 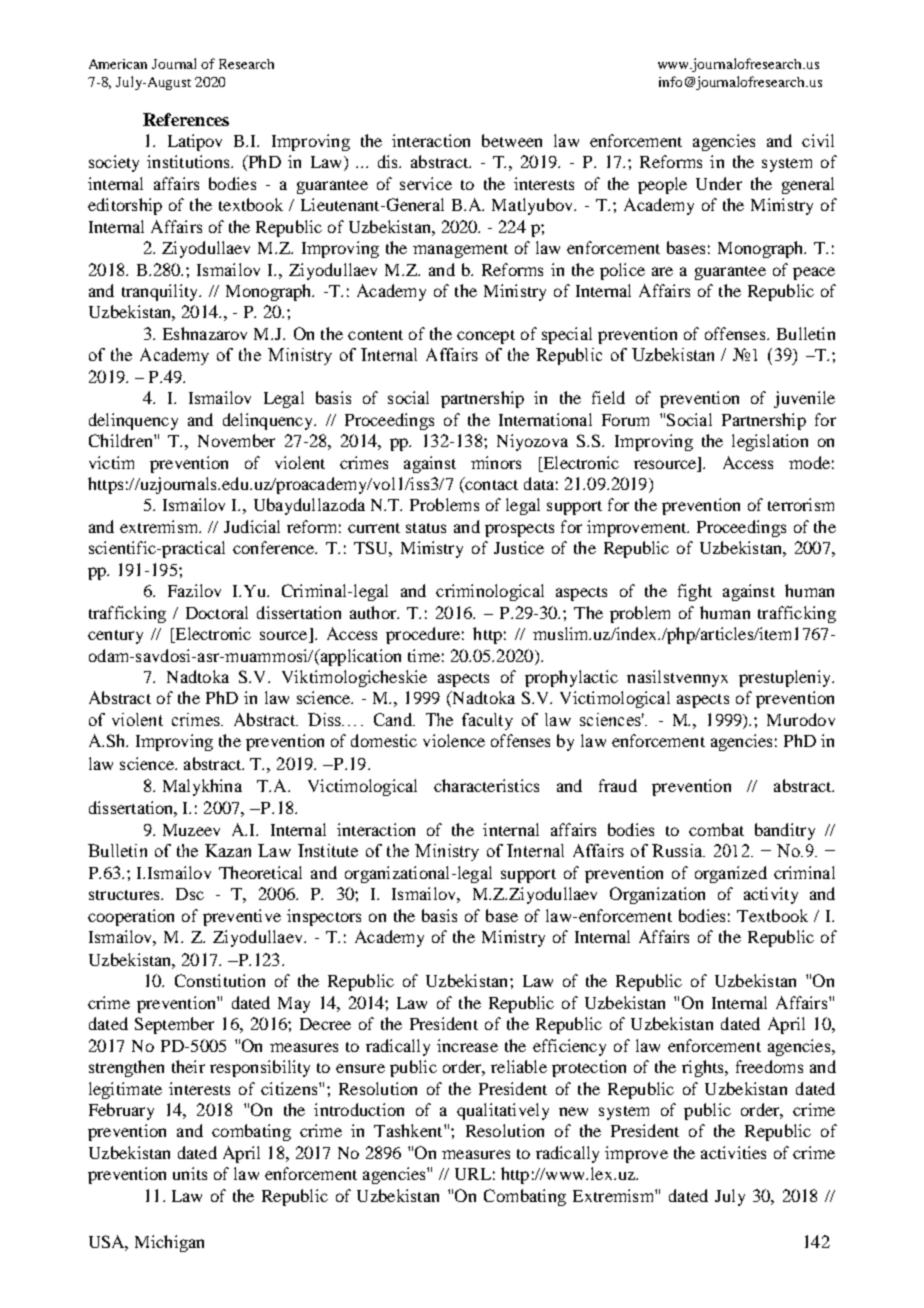 What do you see at coordinates (818, 140) in the screenshot?
I see `civil` at bounding box center [818, 140].
